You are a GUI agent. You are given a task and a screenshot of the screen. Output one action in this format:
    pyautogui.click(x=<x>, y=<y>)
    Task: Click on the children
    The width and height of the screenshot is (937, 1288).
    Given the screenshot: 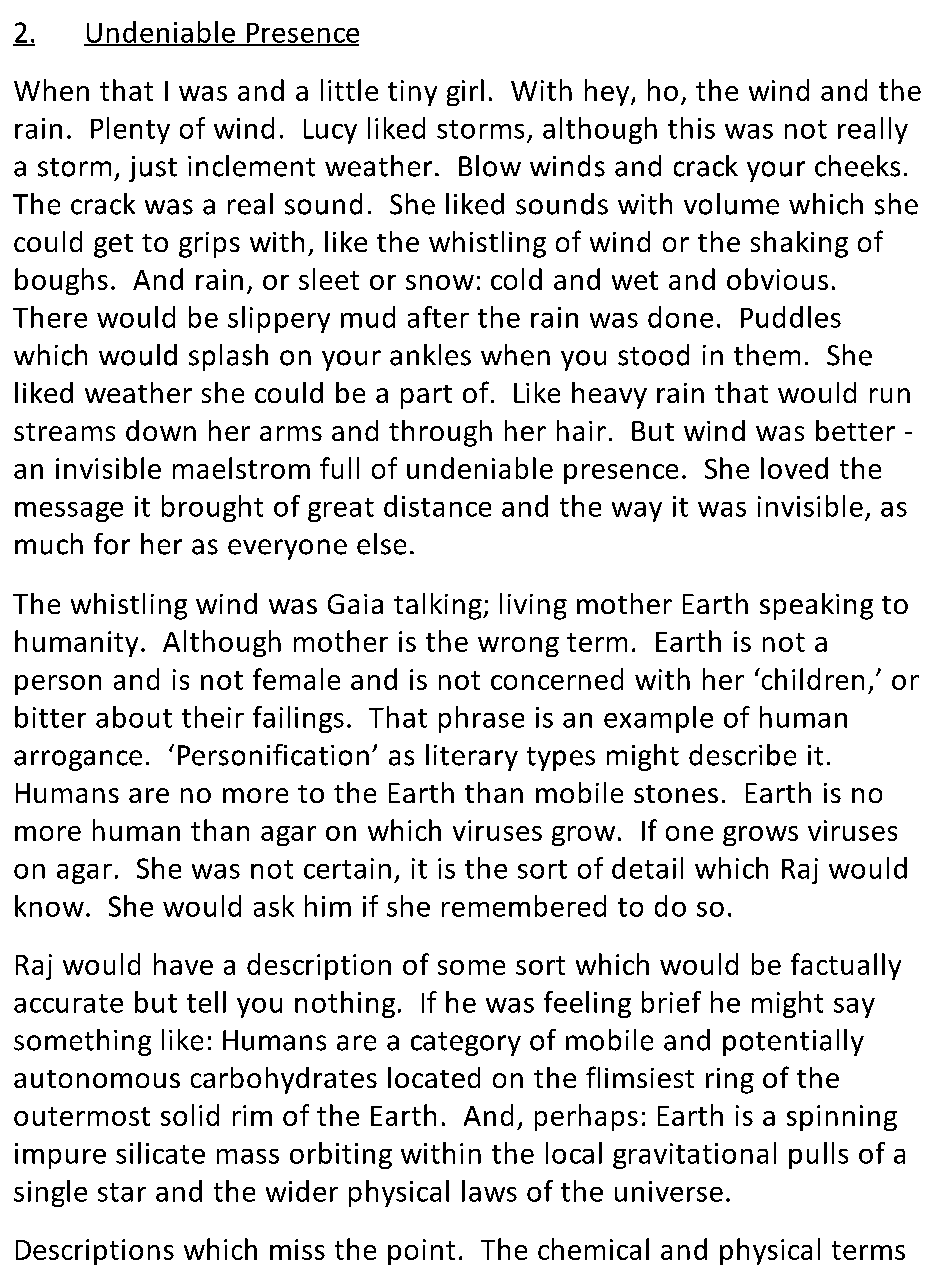 What is the action you would take?
    pyautogui.click(x=811, y=679)
